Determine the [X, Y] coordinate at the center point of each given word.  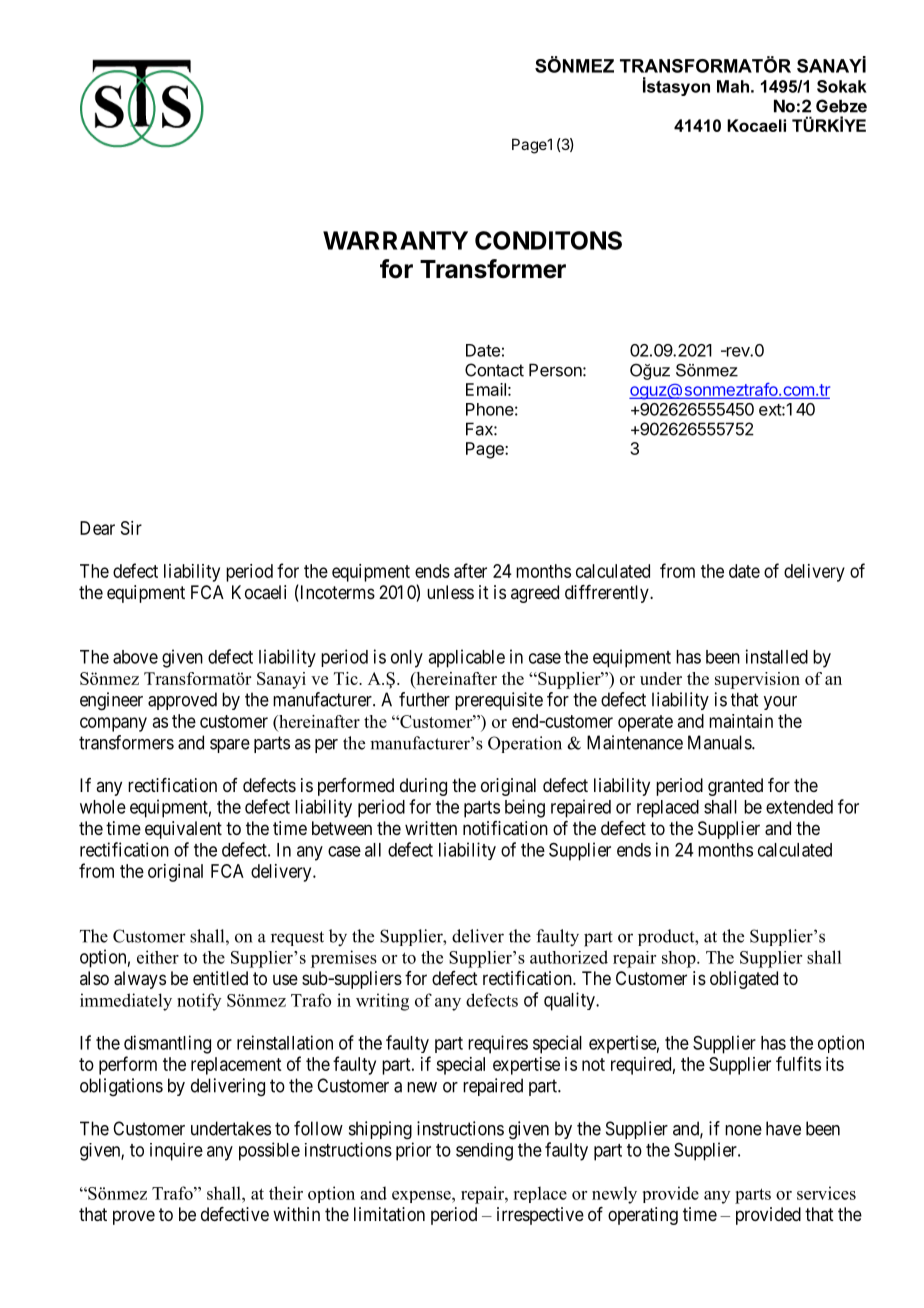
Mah [733, 86]
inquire [176, 1152]
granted [735, 787]
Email [486, 389]
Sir [131, 528]
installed [777, 656]
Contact [494, 370]
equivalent [183, 830]
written [431, 828]
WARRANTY [395, 240]
